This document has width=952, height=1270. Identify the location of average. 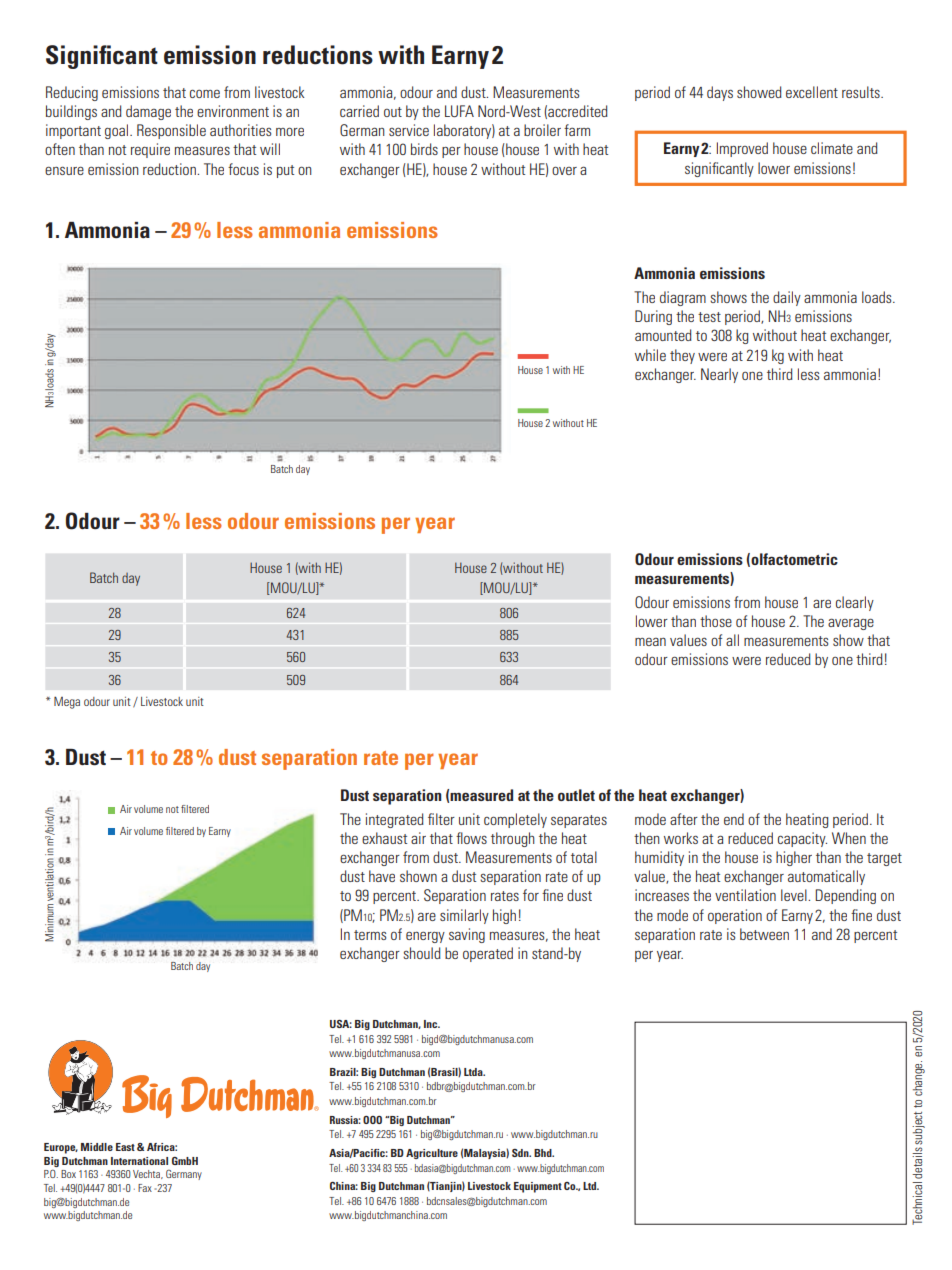
(851, 624).
